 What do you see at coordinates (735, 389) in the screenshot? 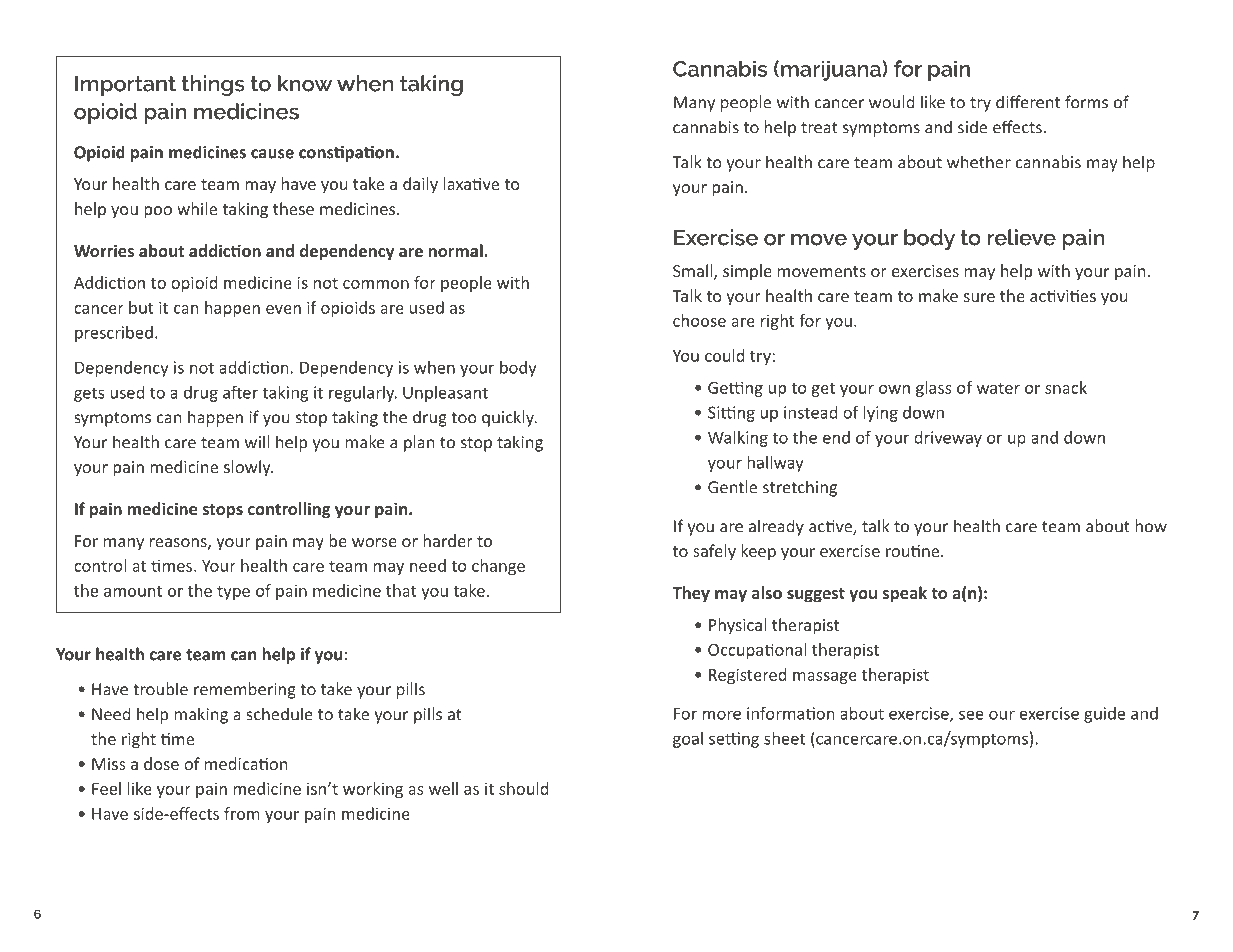
I see `Getting` at bounding box center [735, 389].
